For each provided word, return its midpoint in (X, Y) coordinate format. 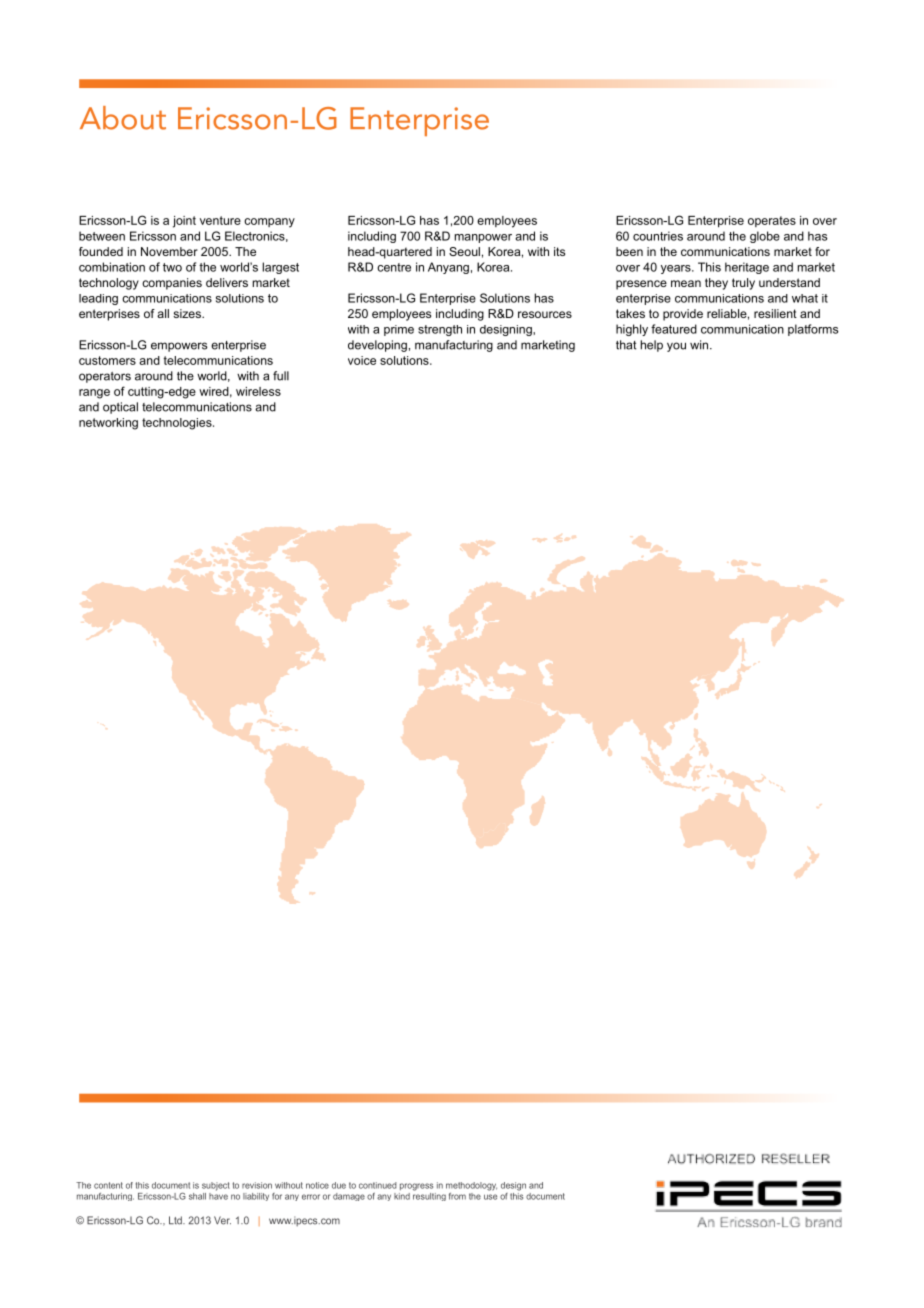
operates (772, 221)
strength (440, 330)
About (123, 118)
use (490, 1197)
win (700, 345)
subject (216, 1186)
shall (197, 1196)
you (676, 347)
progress (416, 1187)
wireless (258, 391)
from (457, 1196)
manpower (483, 238)
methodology (471, 1186)
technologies (178, 424)
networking (108, 424)
